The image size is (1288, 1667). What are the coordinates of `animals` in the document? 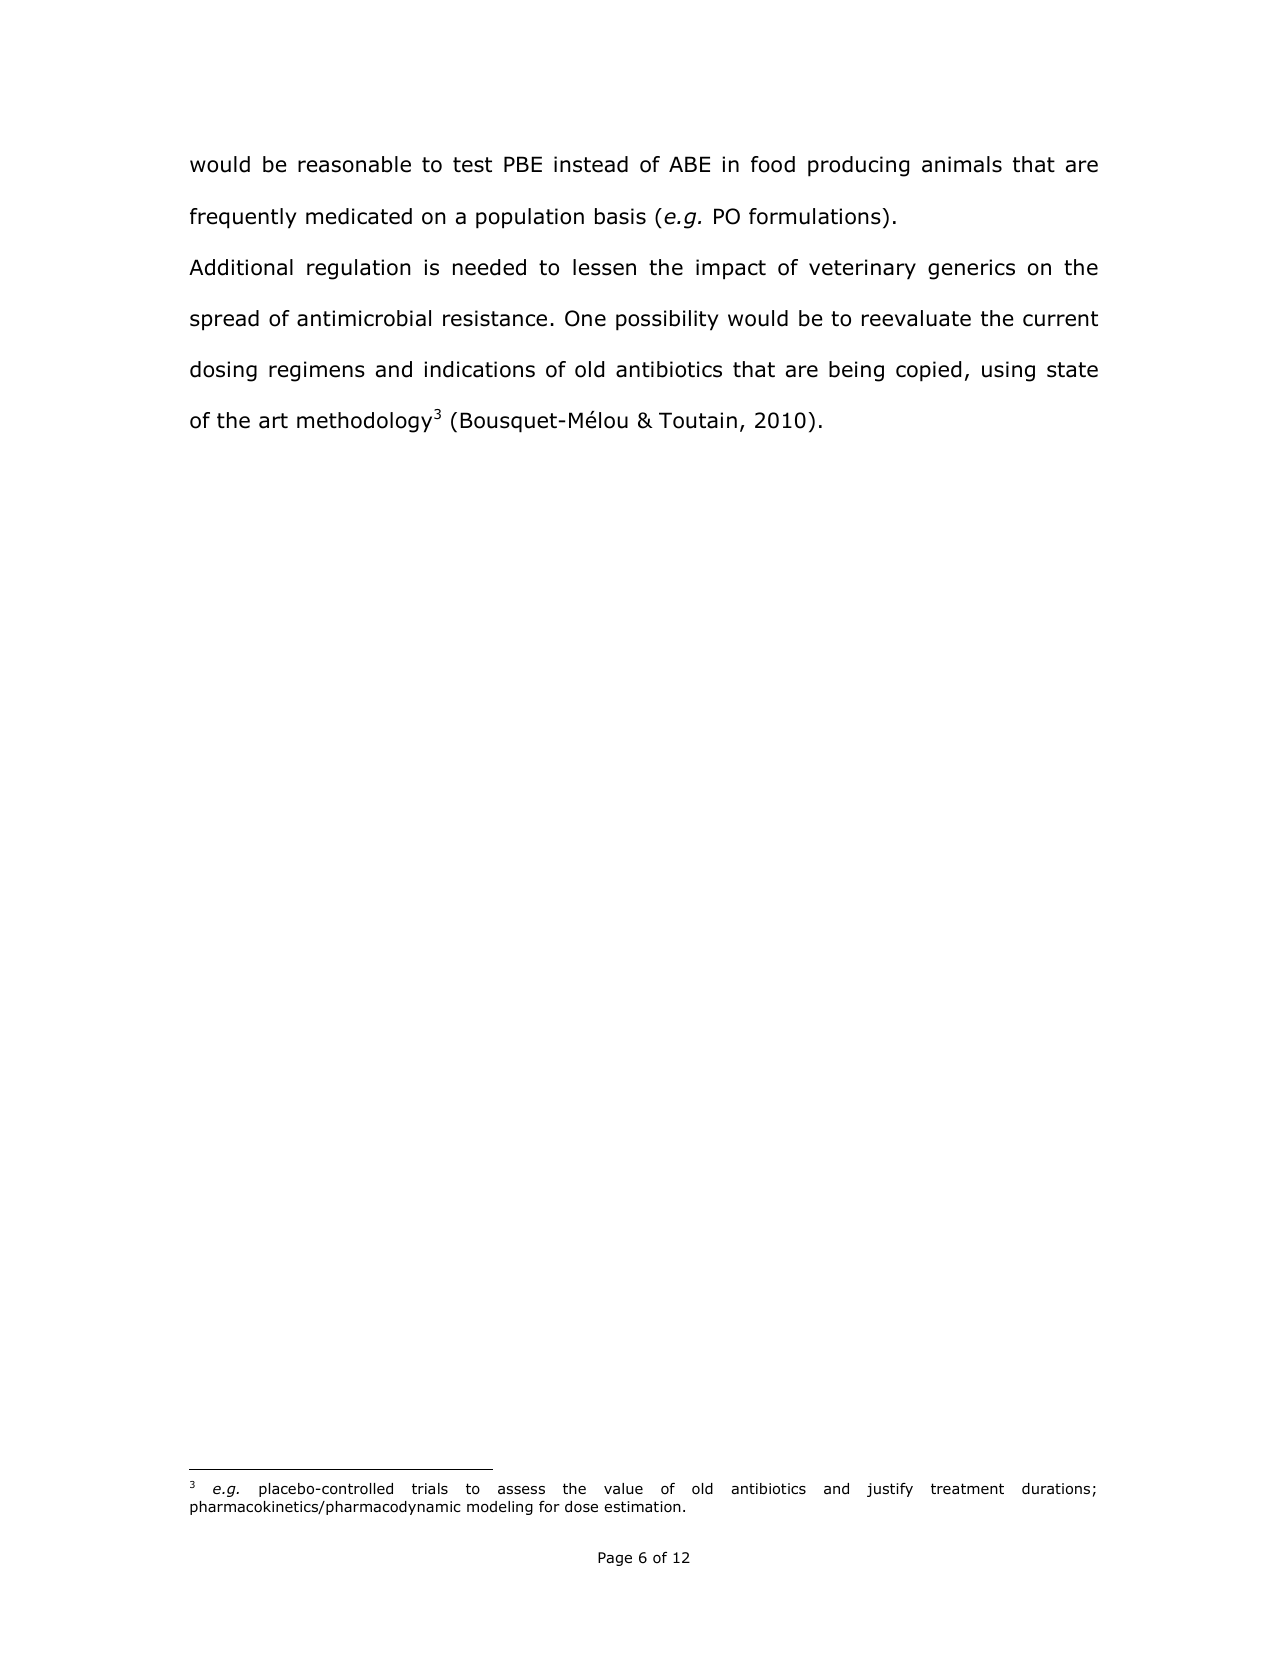 It's located at (962, 164).
